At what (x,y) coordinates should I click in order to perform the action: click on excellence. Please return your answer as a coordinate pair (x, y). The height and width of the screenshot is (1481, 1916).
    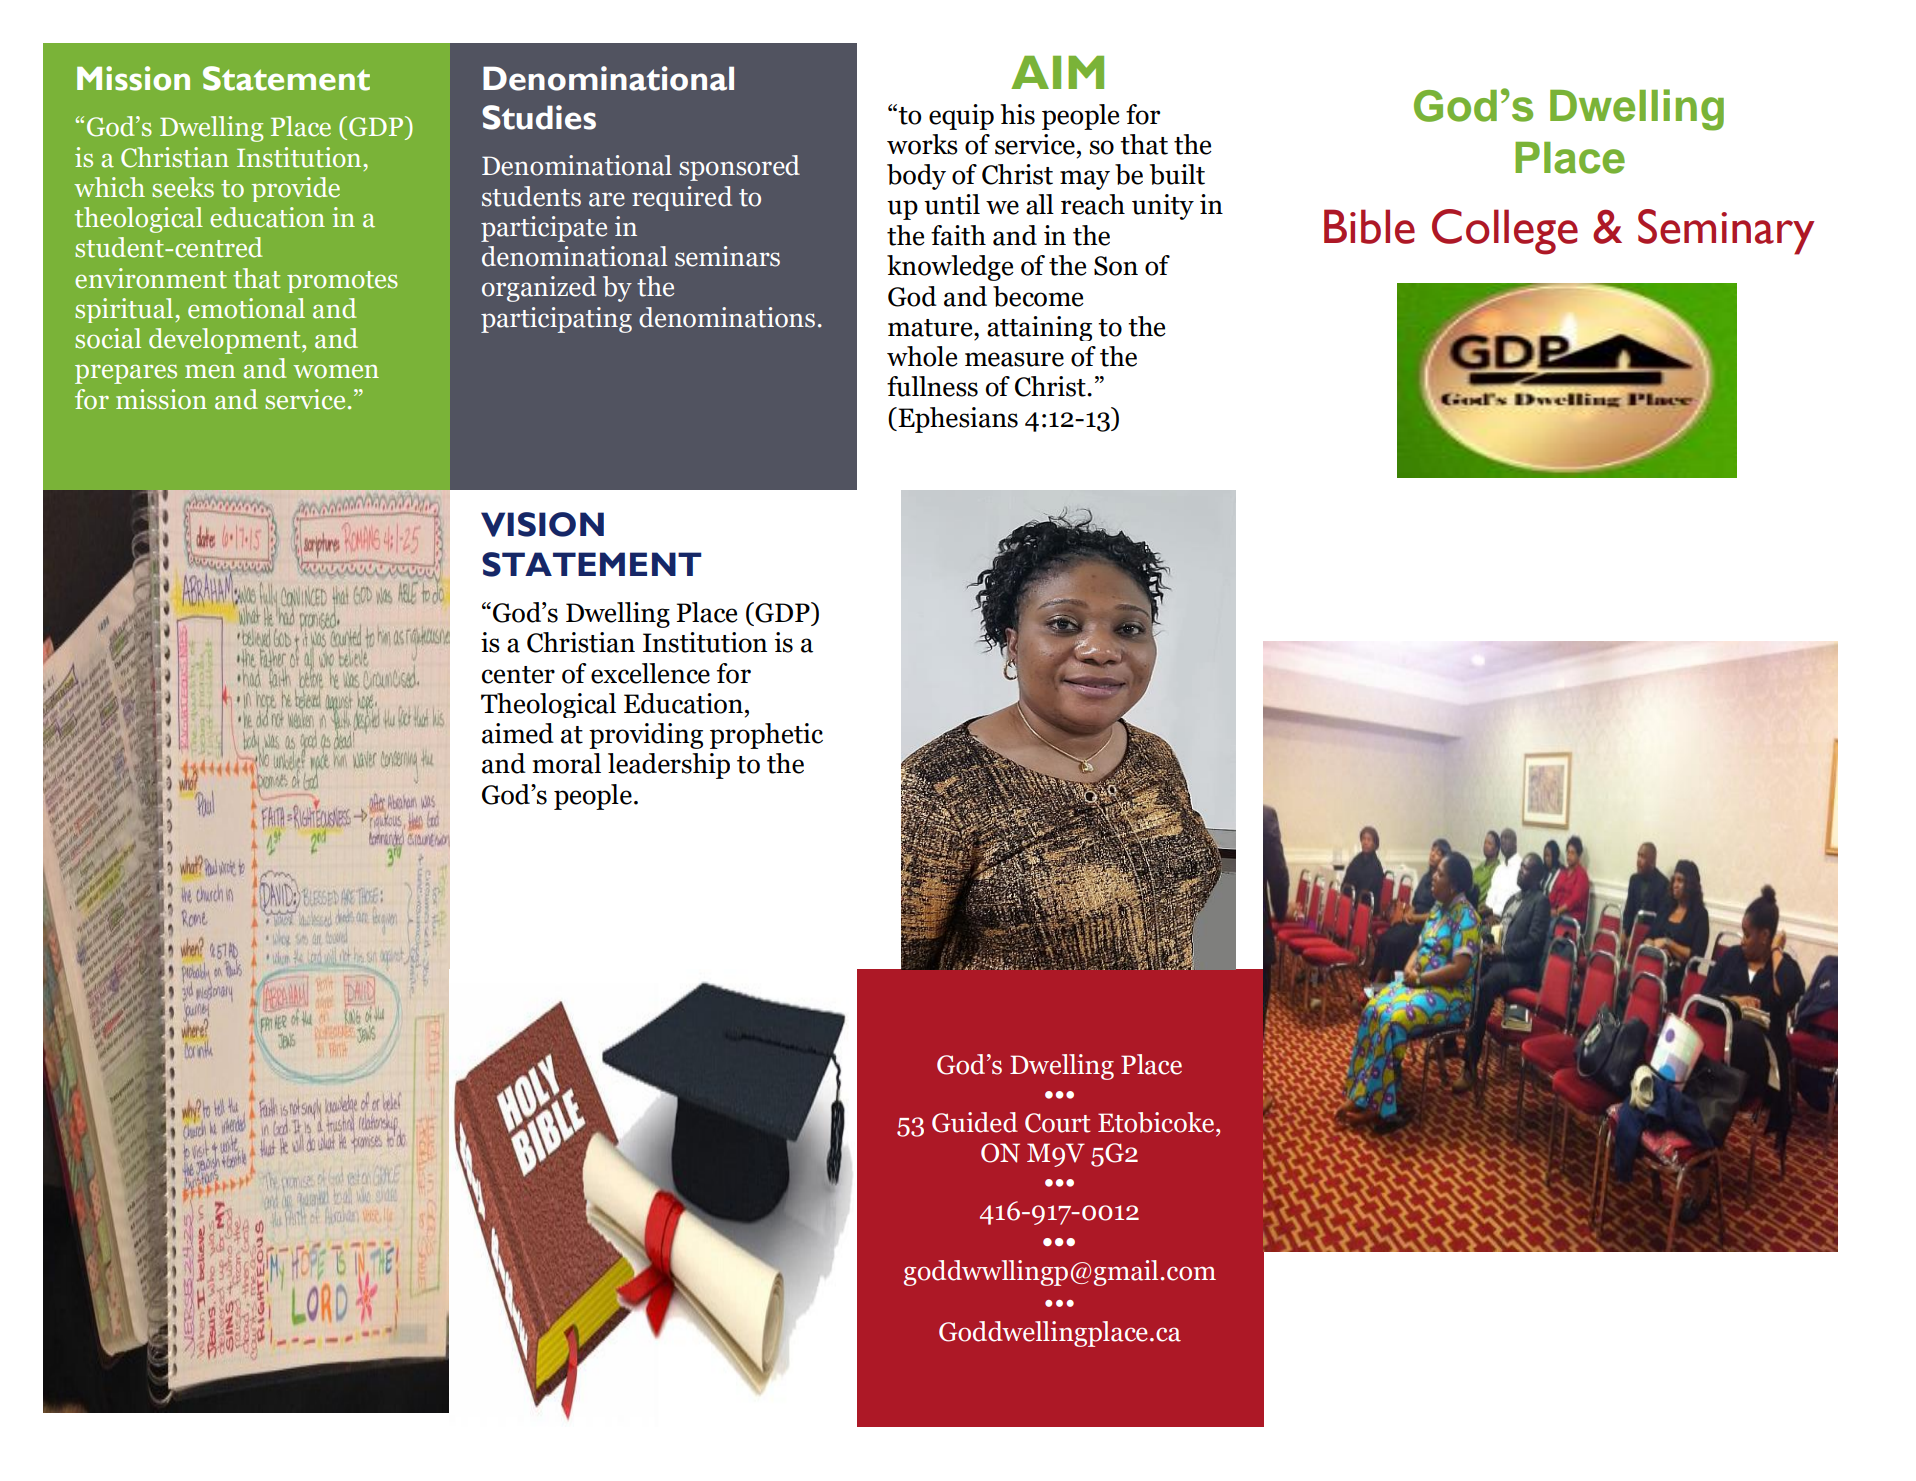
    Looking at the image, I should click on (650, 673).
